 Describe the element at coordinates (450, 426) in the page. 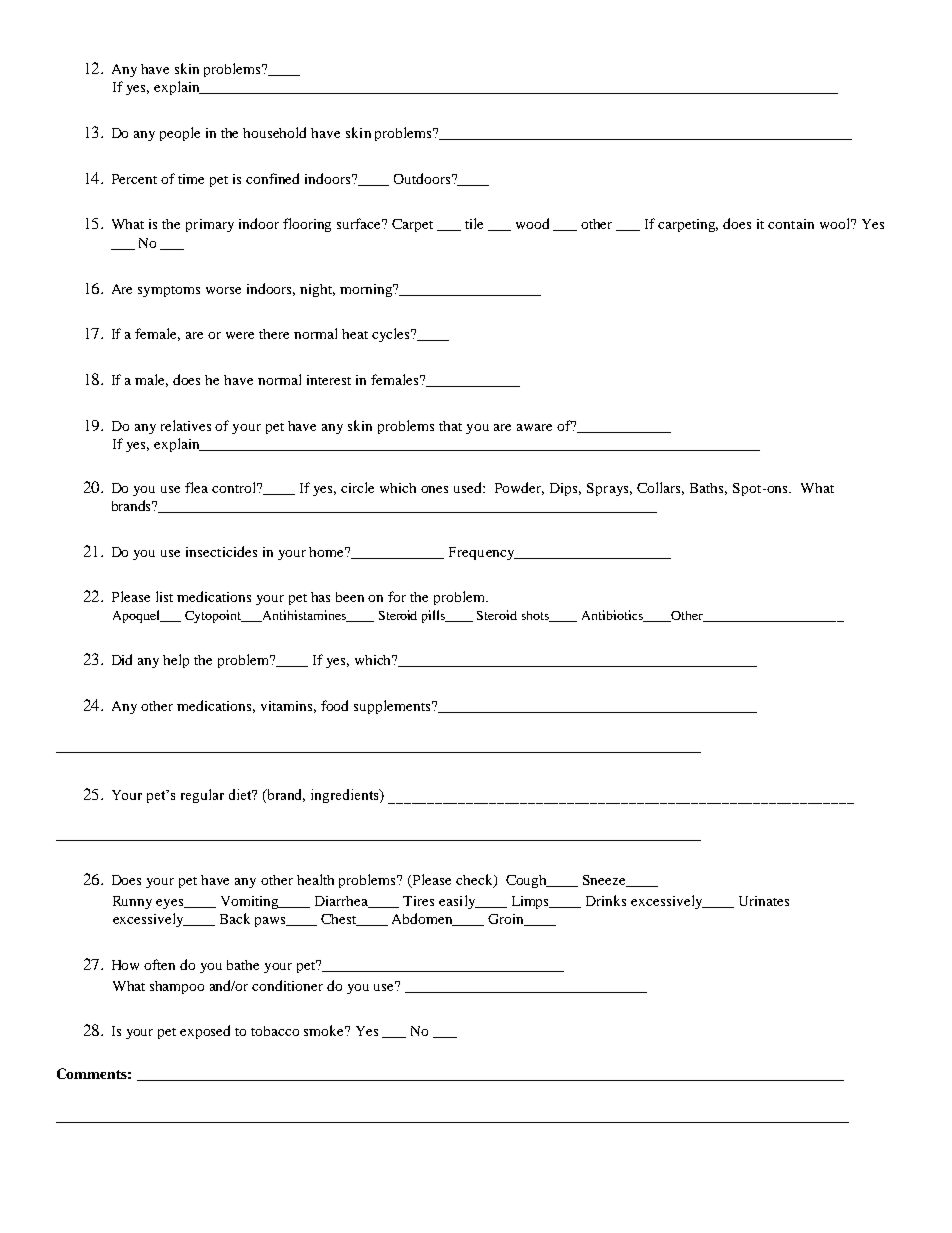

I see `that` at that location.
